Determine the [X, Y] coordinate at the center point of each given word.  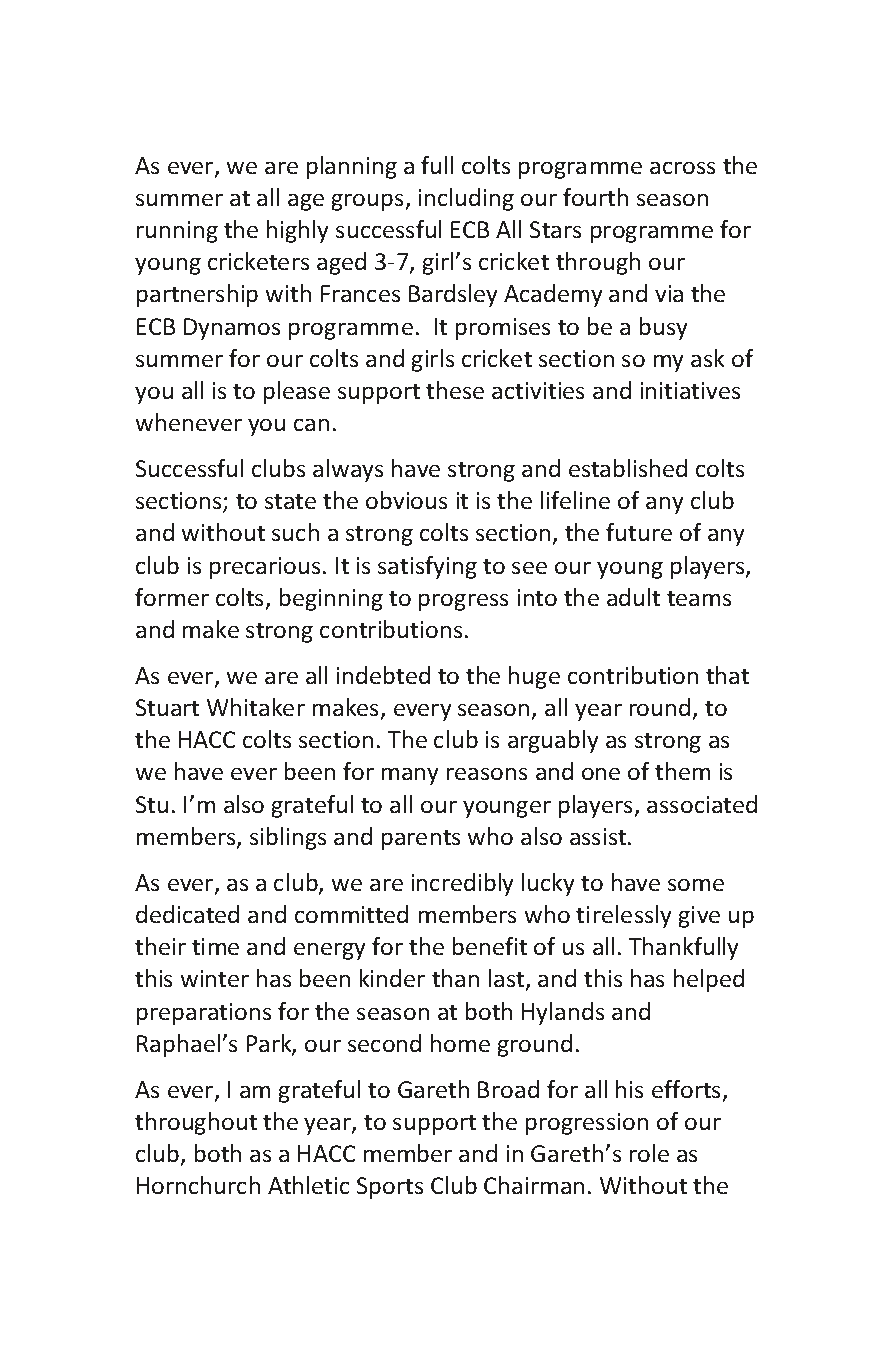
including [466, 199]
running [177, 232]
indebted [383, 675]
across [682, 168]
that [727, 675]
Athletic [308, 1185]
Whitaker [256, 707]
